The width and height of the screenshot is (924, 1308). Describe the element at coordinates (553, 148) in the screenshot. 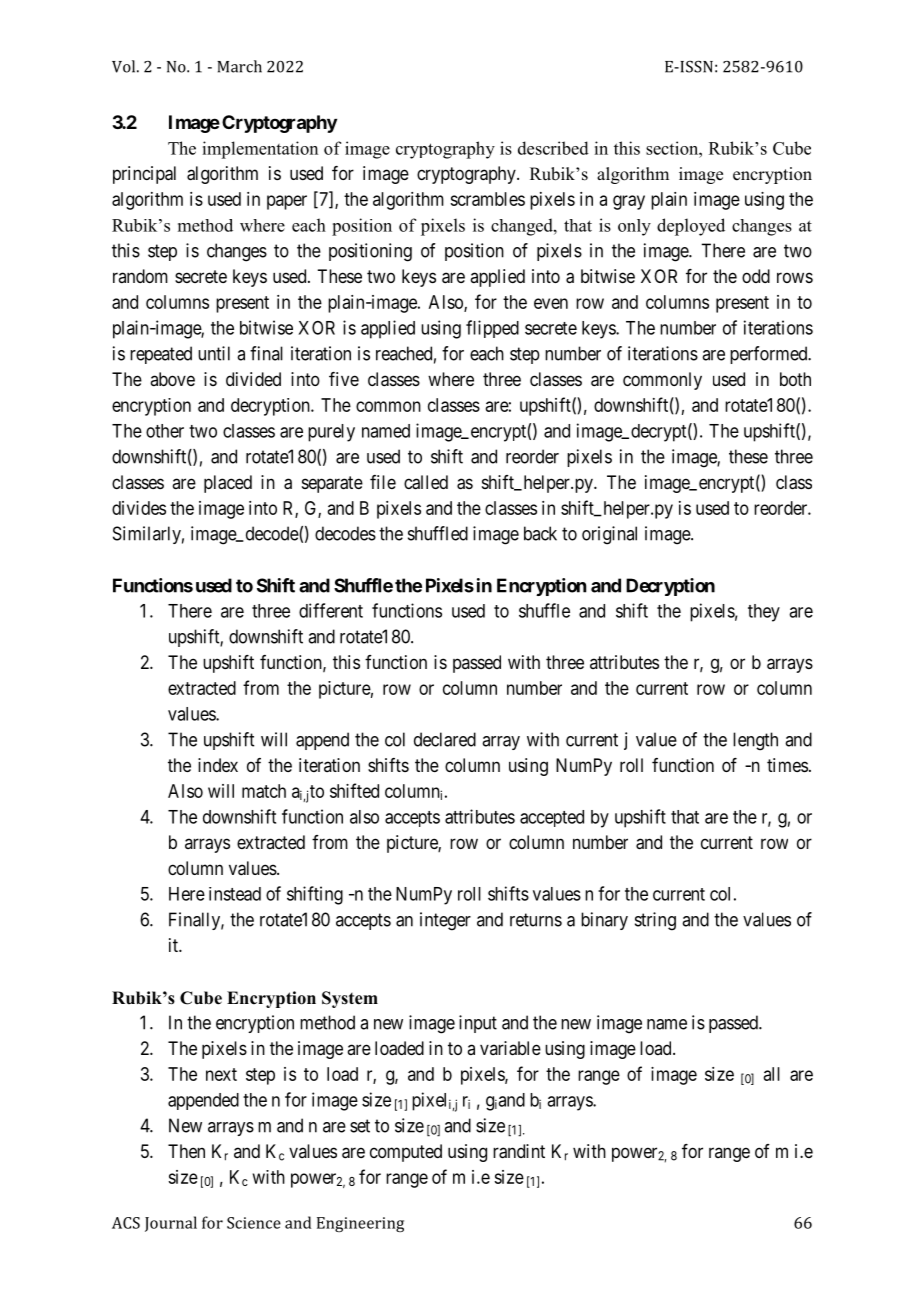

I see `described` at that location.
